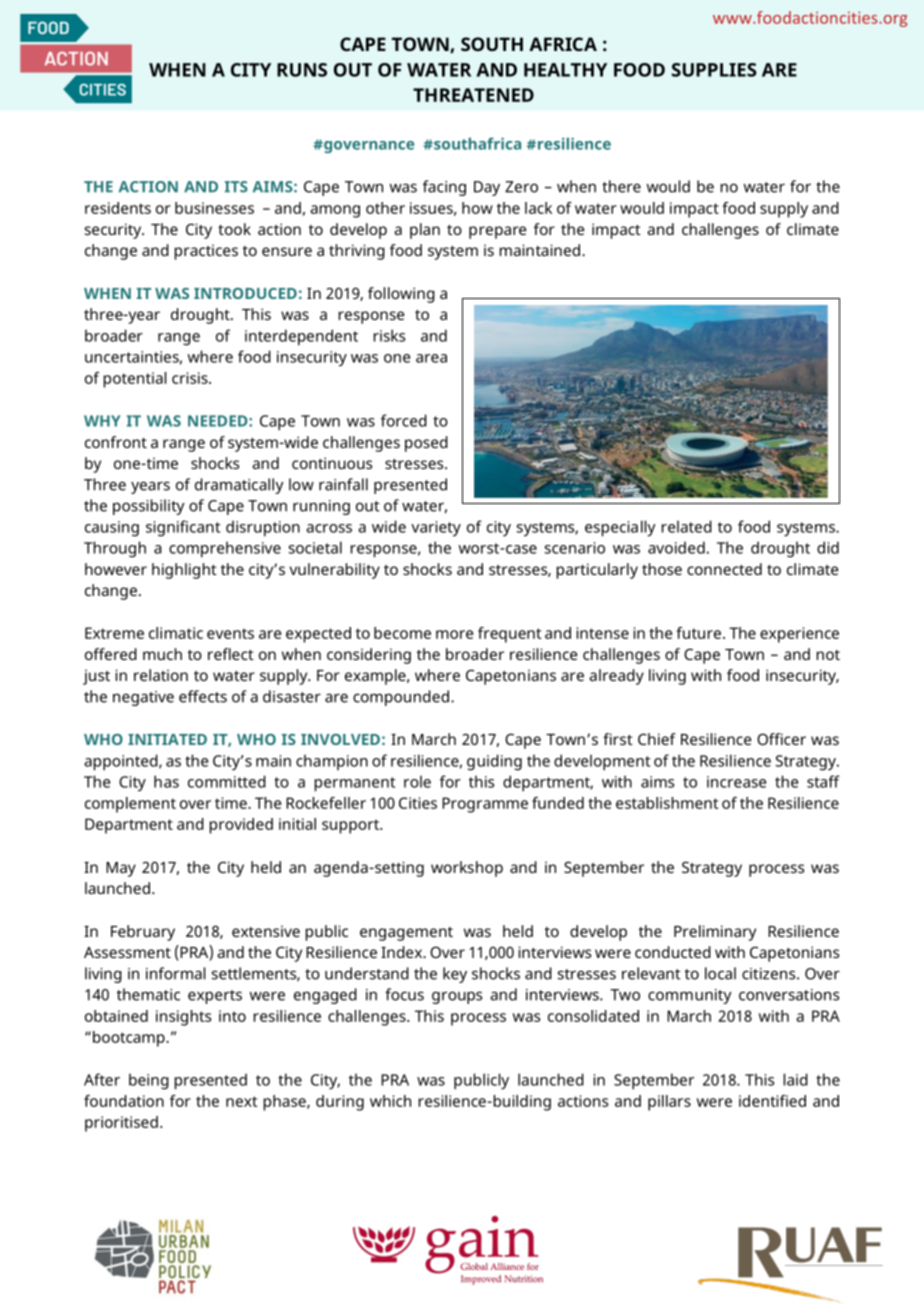 The width and height of the screenshot is (924, 1308). What do you see at coordinates (191, 378) in the screenshot?
I see `crisis` at bounding box center [191, 378].
